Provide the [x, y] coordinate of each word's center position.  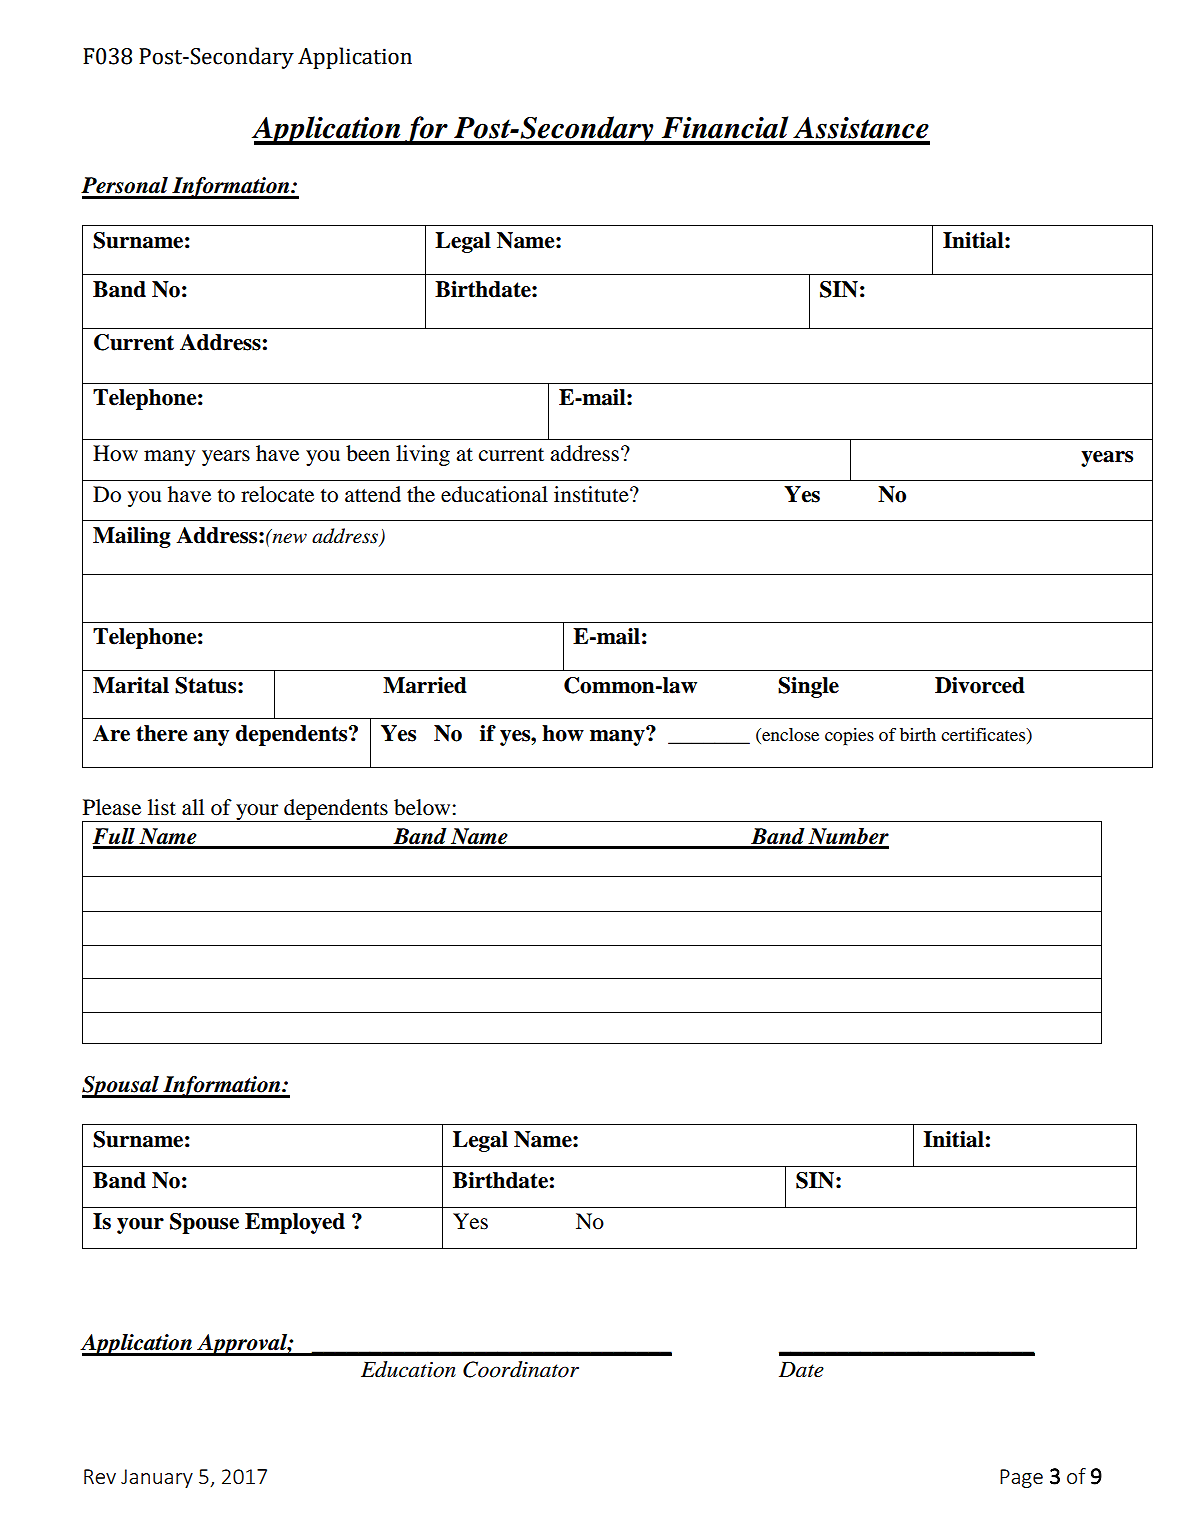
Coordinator [521, 1369]
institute [592, 494]
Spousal [121, 1087]
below [422, 807]
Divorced [980, 685]
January [157, 1478]
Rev [100, 1476]
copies [849, 737]
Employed [295, 1223]
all [193, 807]
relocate [277, 494]
